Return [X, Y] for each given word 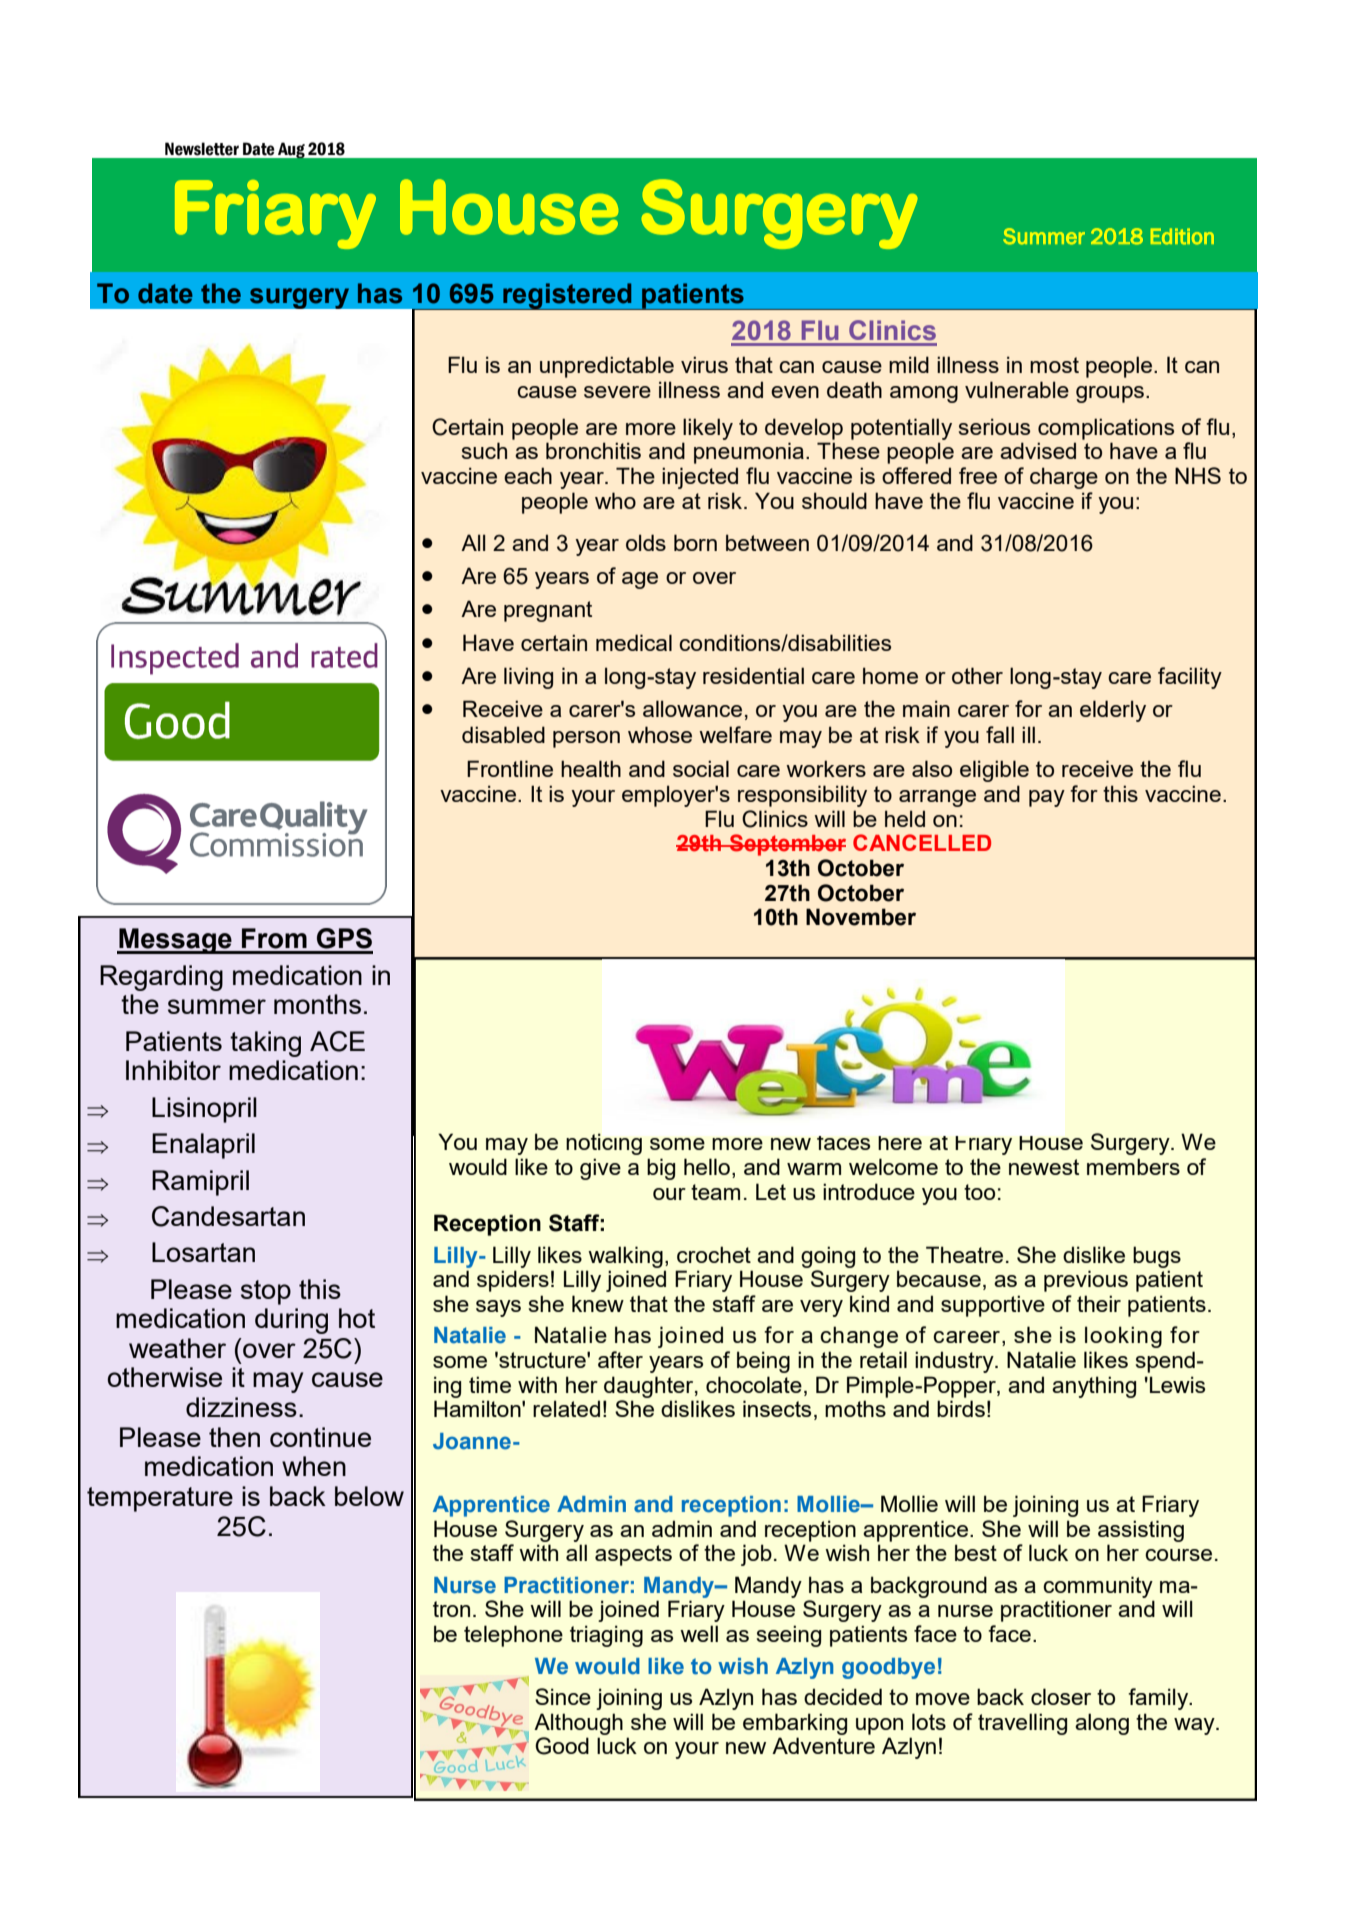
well [699, 1633]
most [1054, 365]
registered [567, 296]
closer [1061, 1696]
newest [1044, 1167]
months [317, 1004]
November [861, 917]
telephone [513, 1636]
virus [704, 364]
